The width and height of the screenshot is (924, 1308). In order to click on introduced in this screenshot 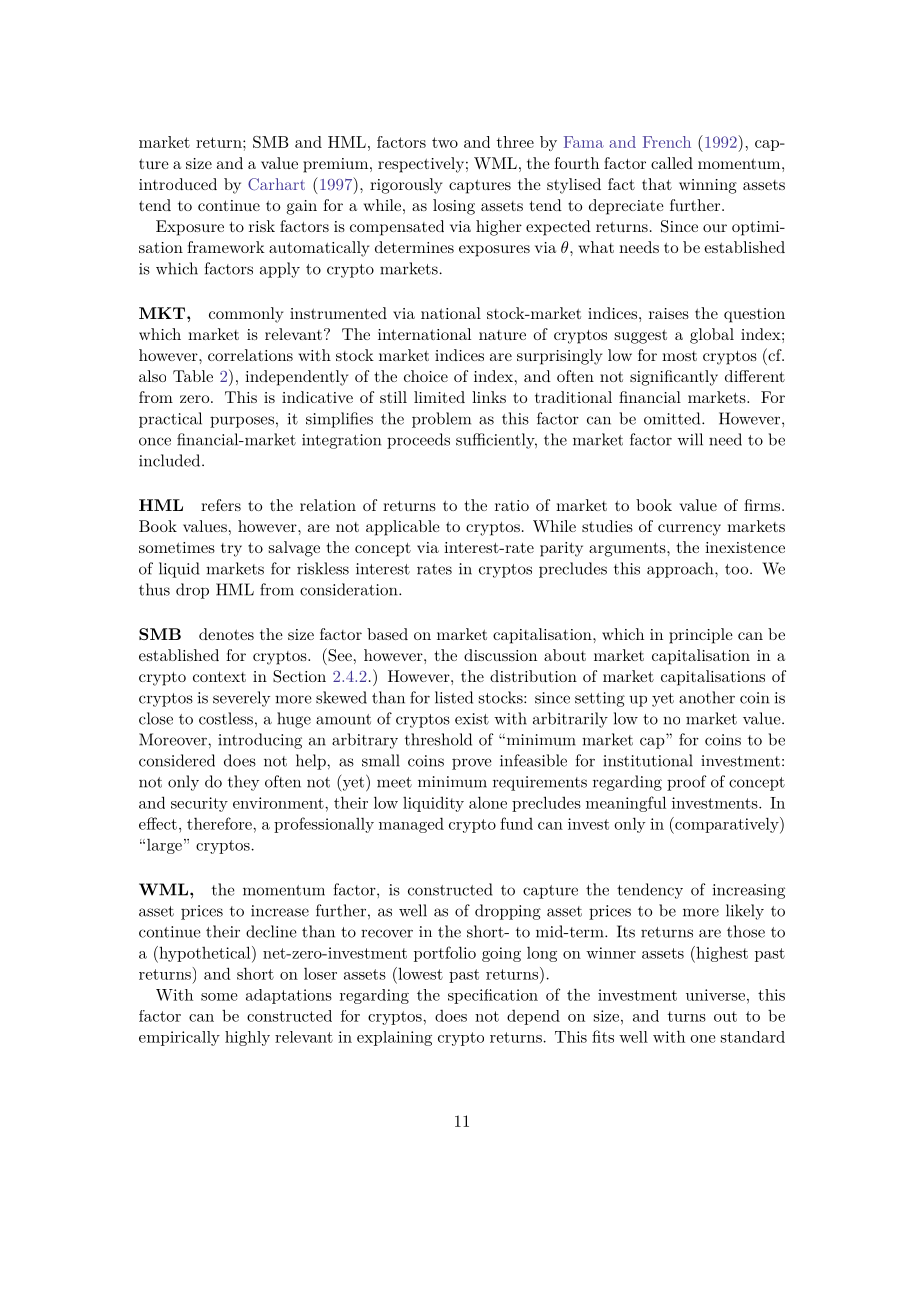, I will do `click(178, 184)`.
